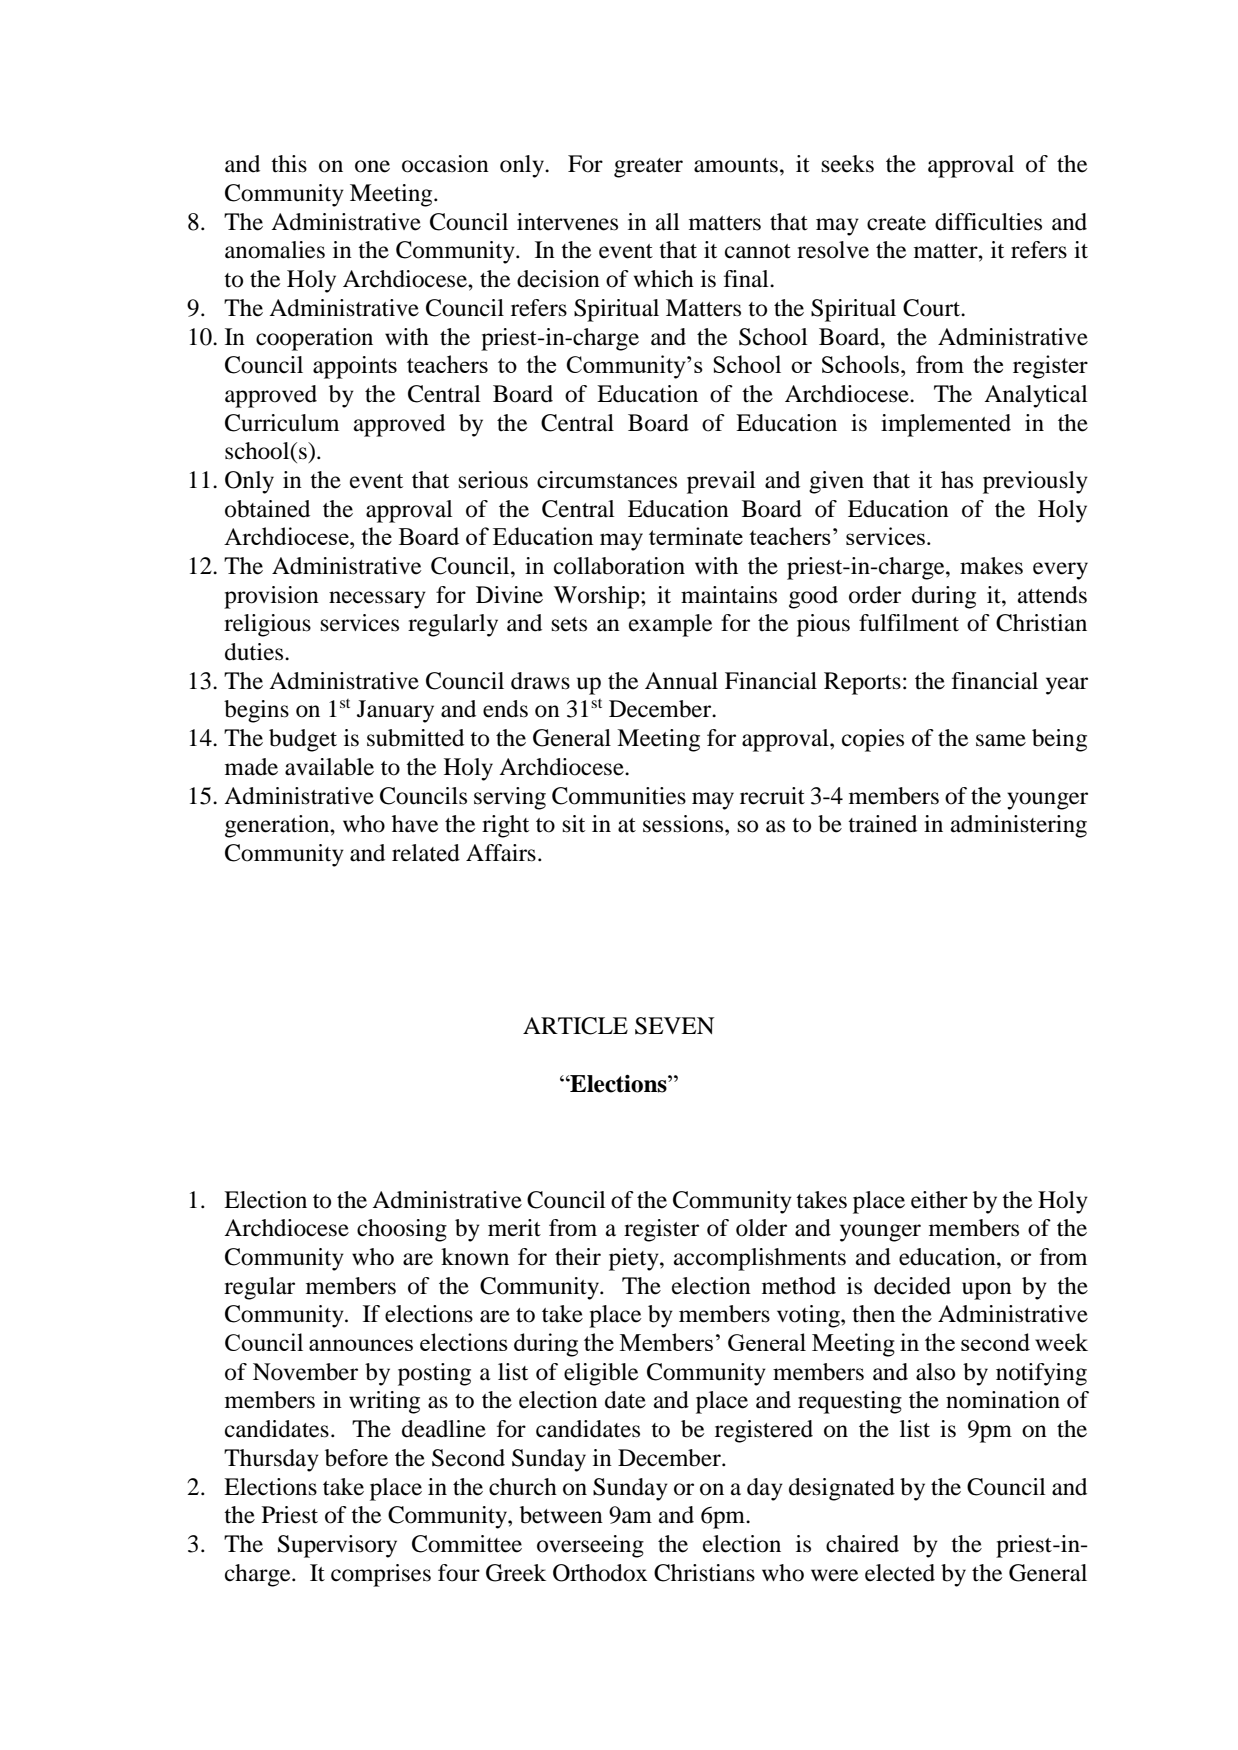 This document has width=1238, height=1750. What do you see at coordinates (909, 623) in the document?
I see `fulfilment` at bounding box center [909, 623].
